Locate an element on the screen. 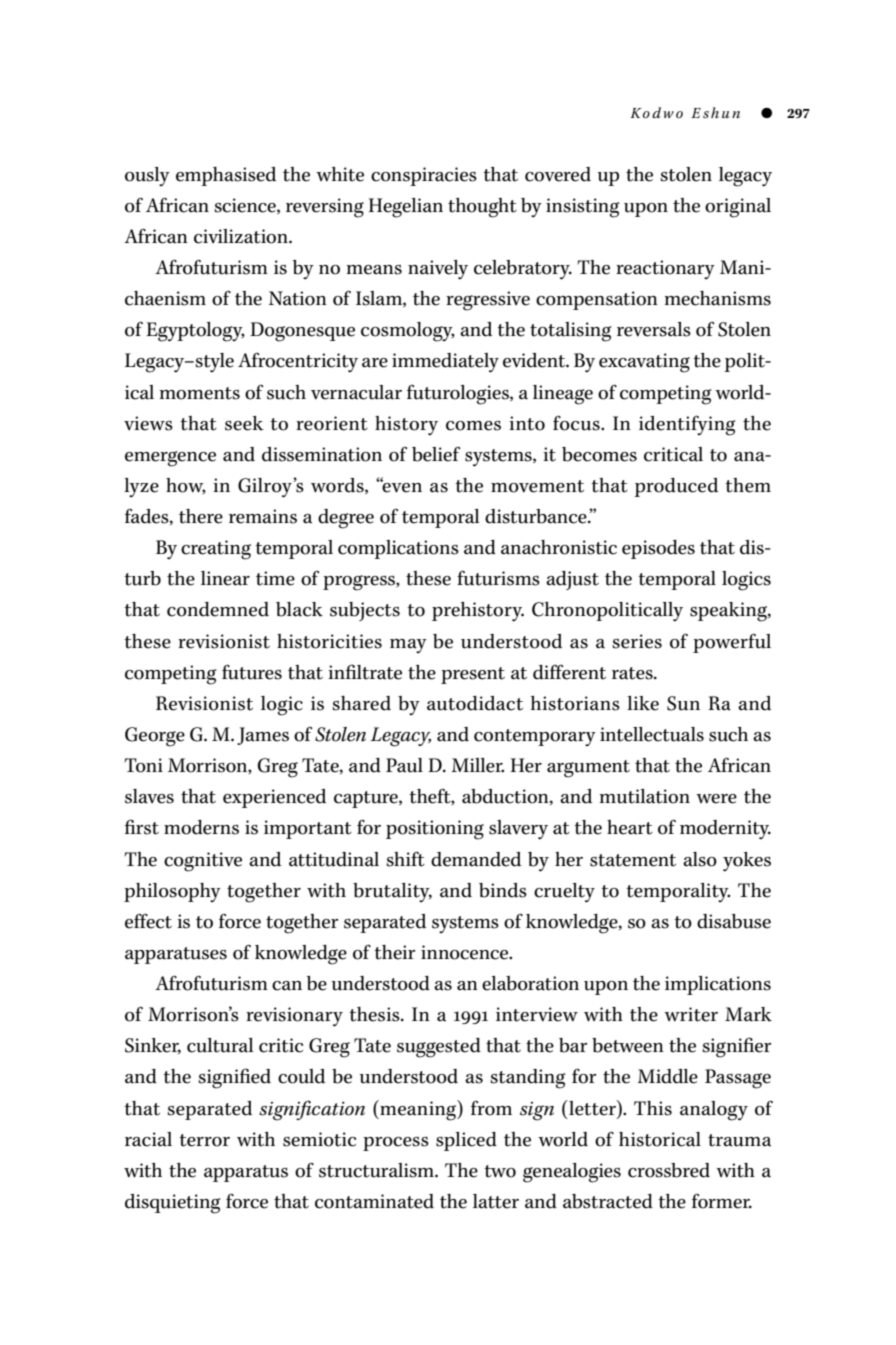  cognitive is located at coordinates (203, 862).
